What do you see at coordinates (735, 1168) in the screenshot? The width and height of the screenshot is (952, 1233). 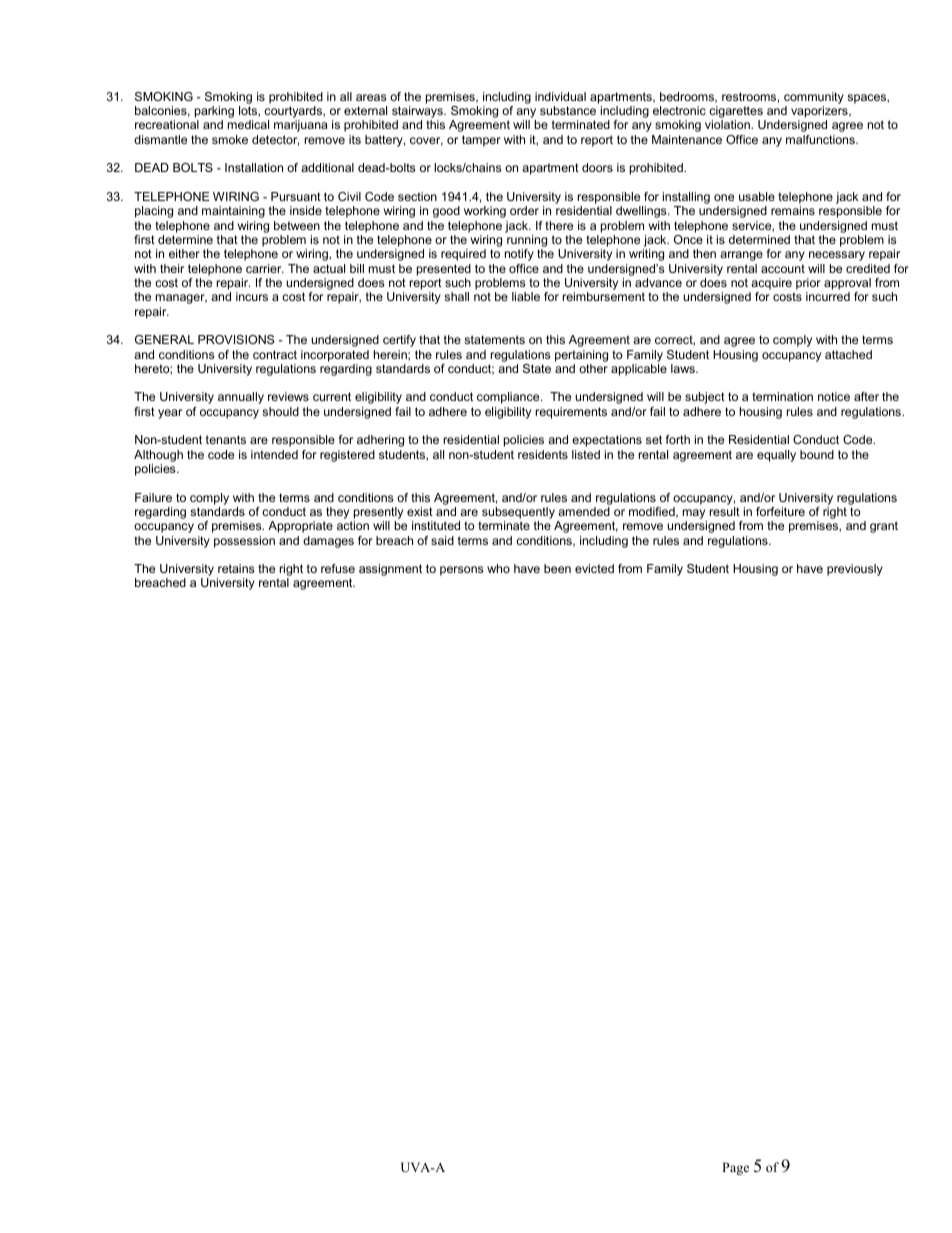 I see `Page` at bounding box center [735, 1168].
